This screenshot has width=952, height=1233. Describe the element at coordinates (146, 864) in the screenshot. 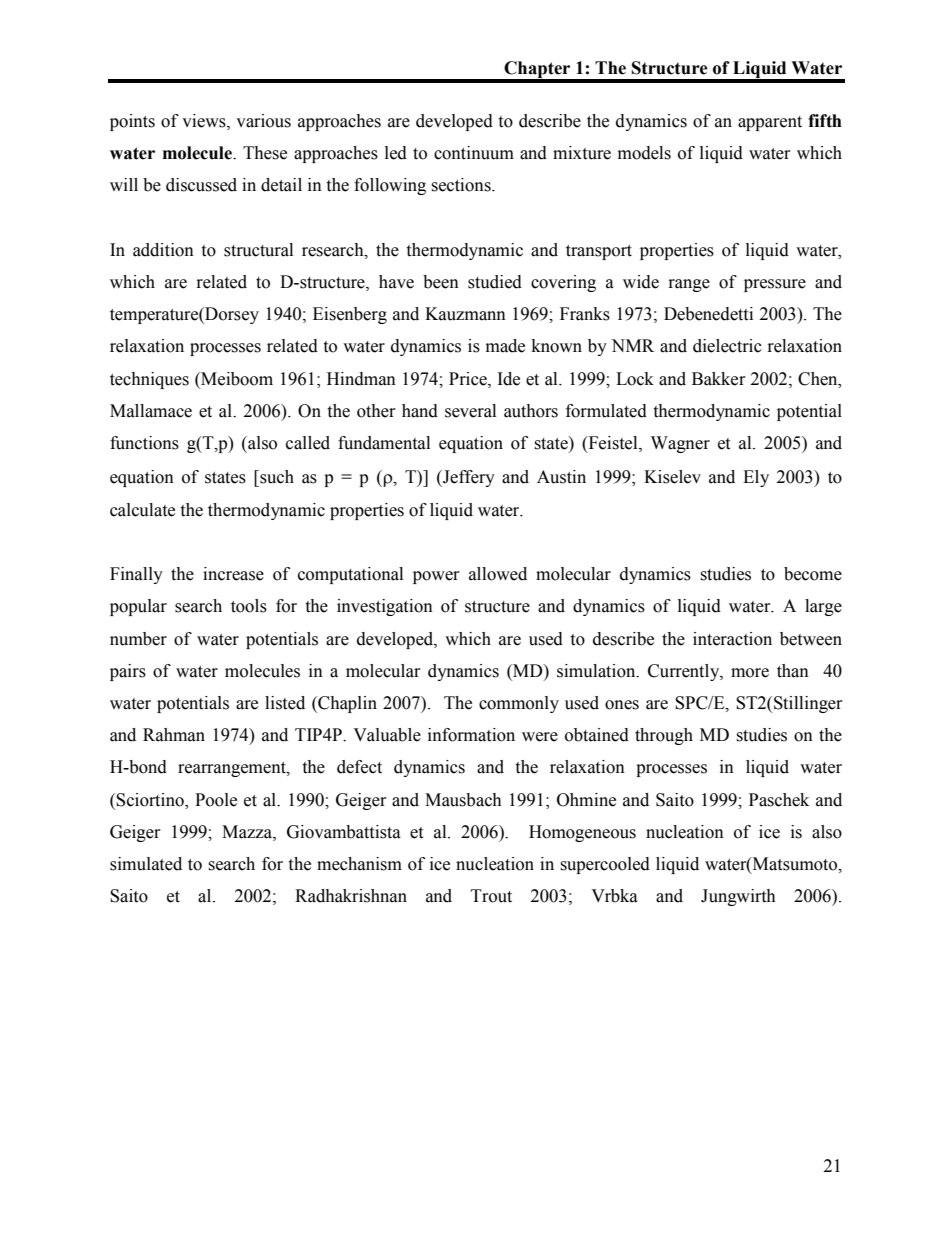

I see `simulated` at that location.
